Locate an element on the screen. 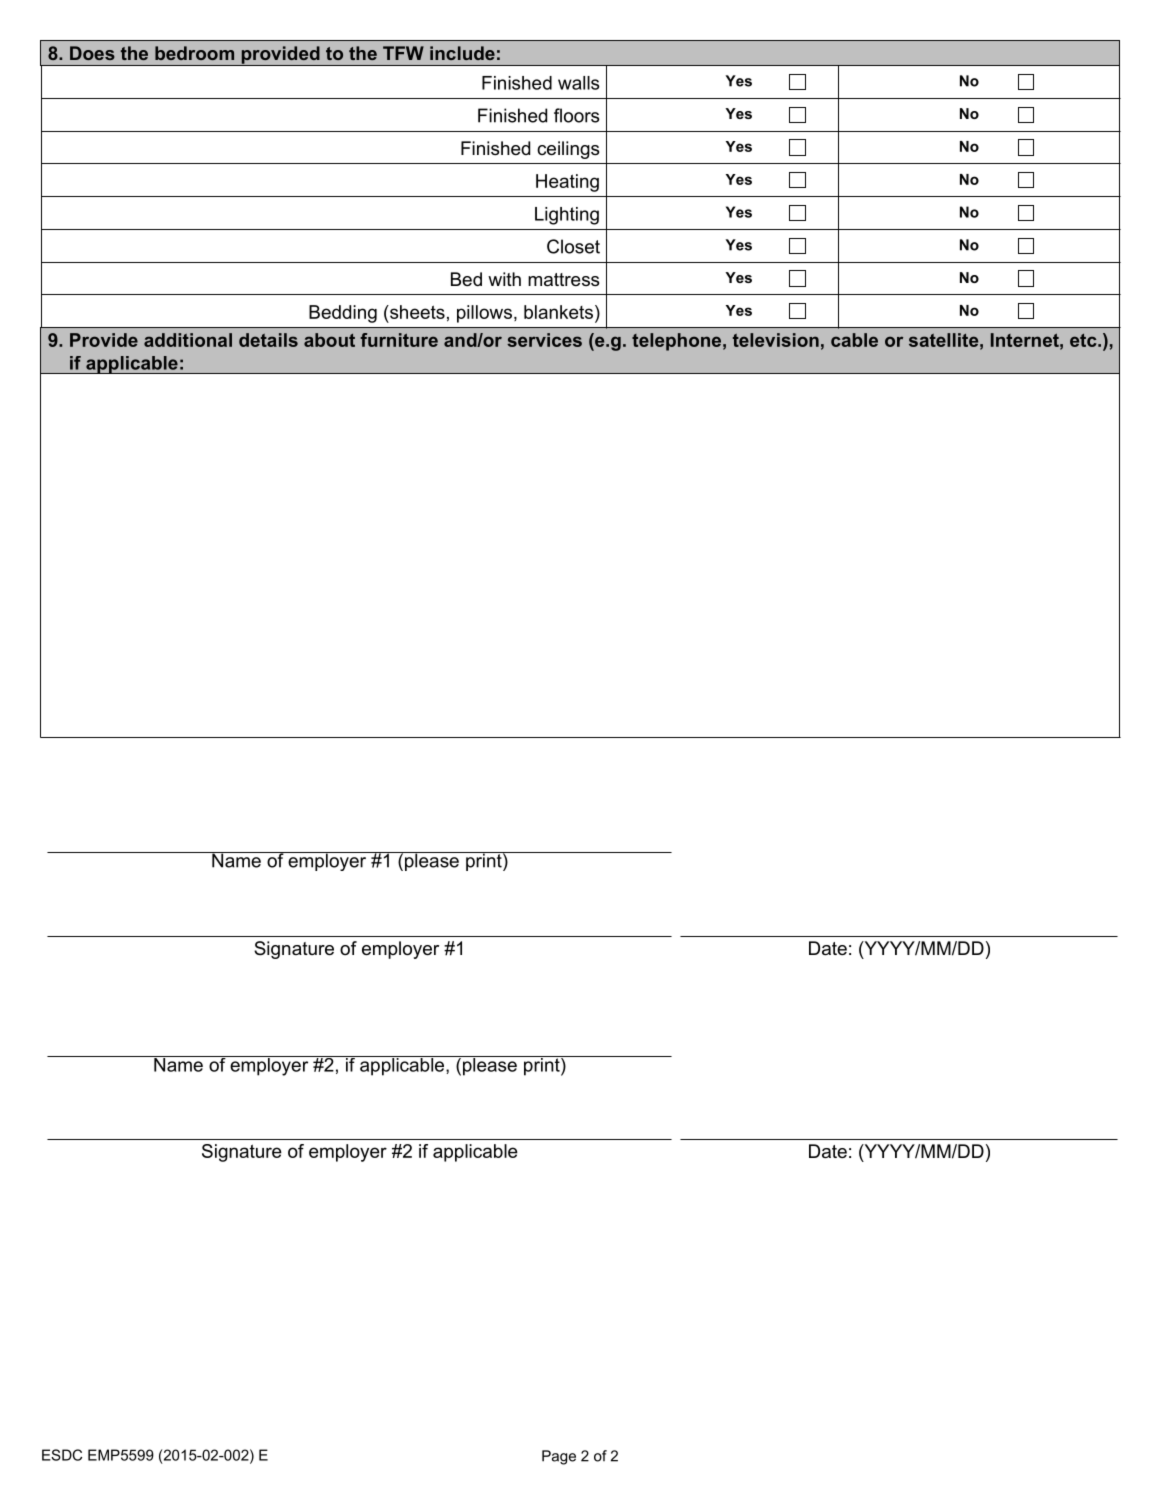 The width and height of the screenshot is (1160, 1502). furniture is located at coordinates (399, 340).
